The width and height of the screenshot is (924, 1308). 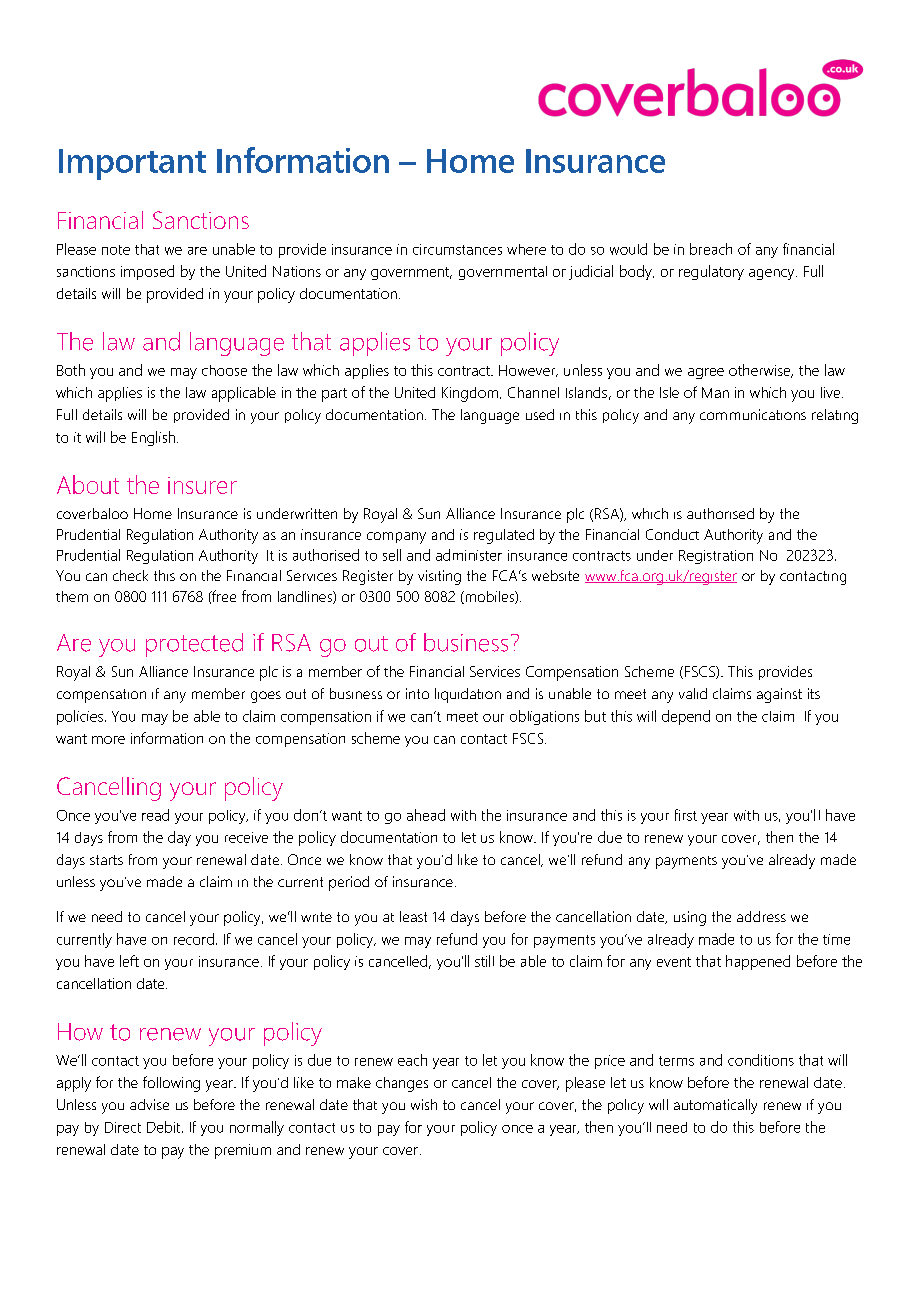 I want to click on protected, so click(x=194, y=645).
